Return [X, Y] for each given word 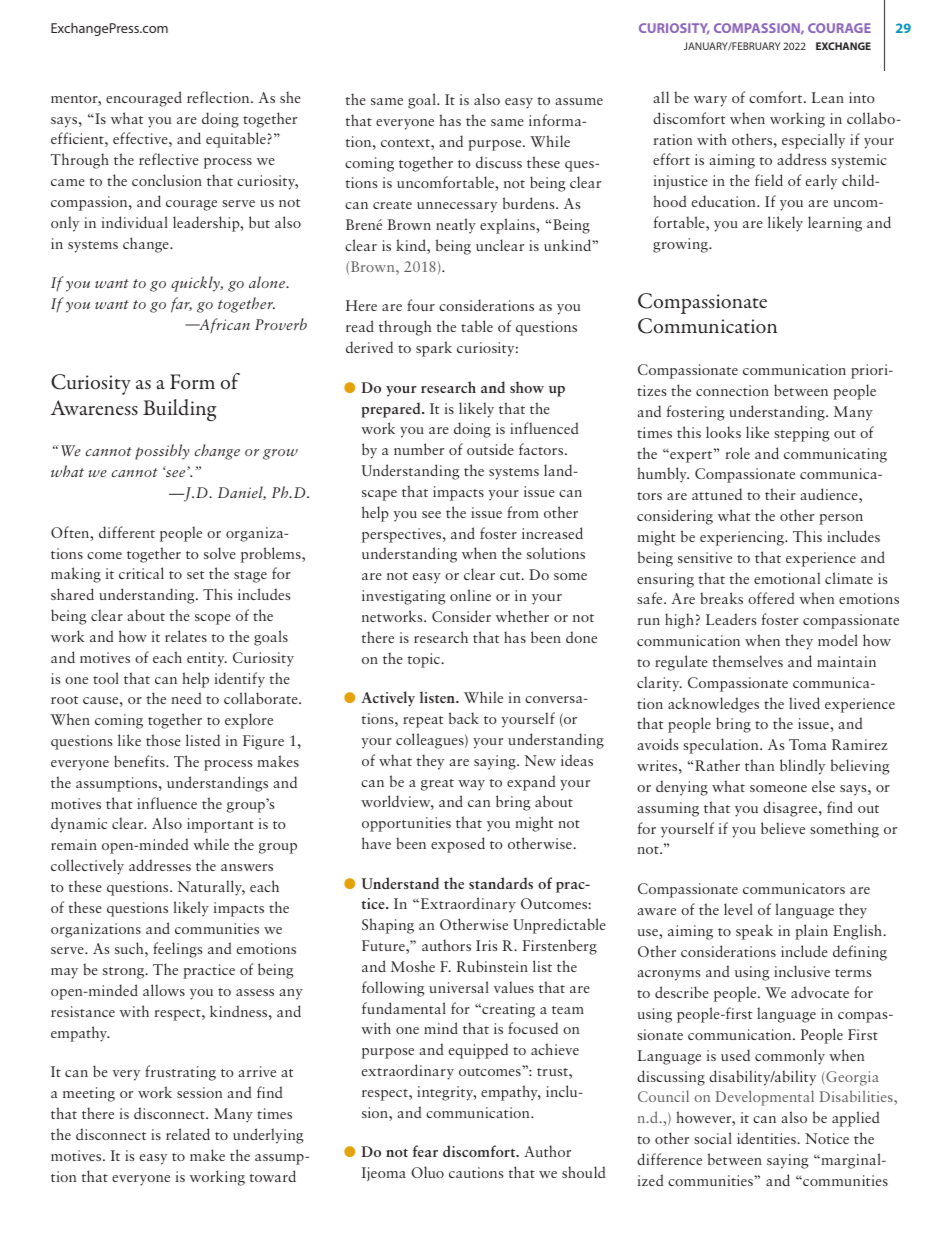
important [220, 825]
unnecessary [457, 207]
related [188, 1134]
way [471, 785]
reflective [169, 159]
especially [813, 141]
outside [490, 449]
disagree [791, 809]
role [737, 453]
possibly [162, 452]
